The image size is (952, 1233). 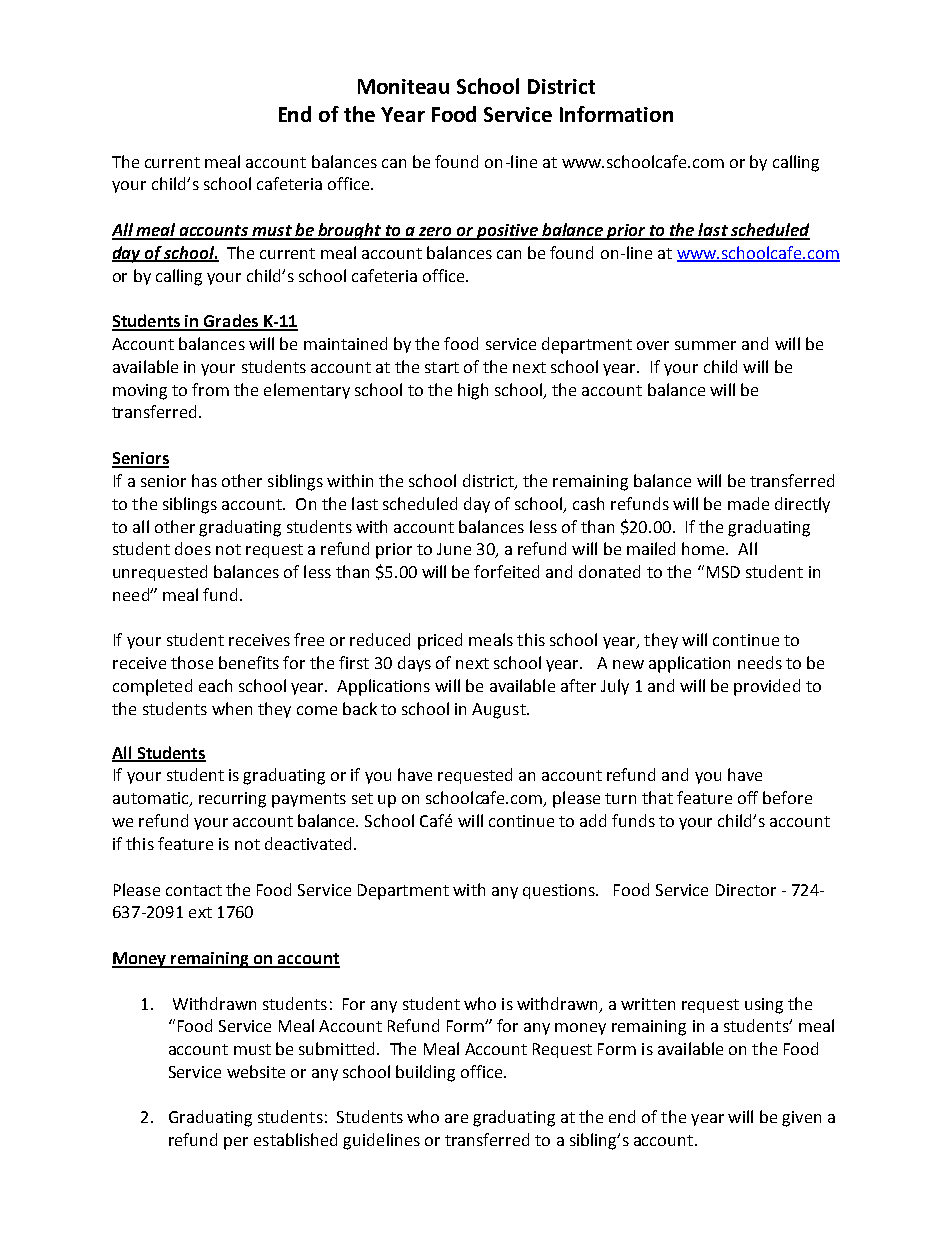 I want to click on August, so click(x=500, y=711).
